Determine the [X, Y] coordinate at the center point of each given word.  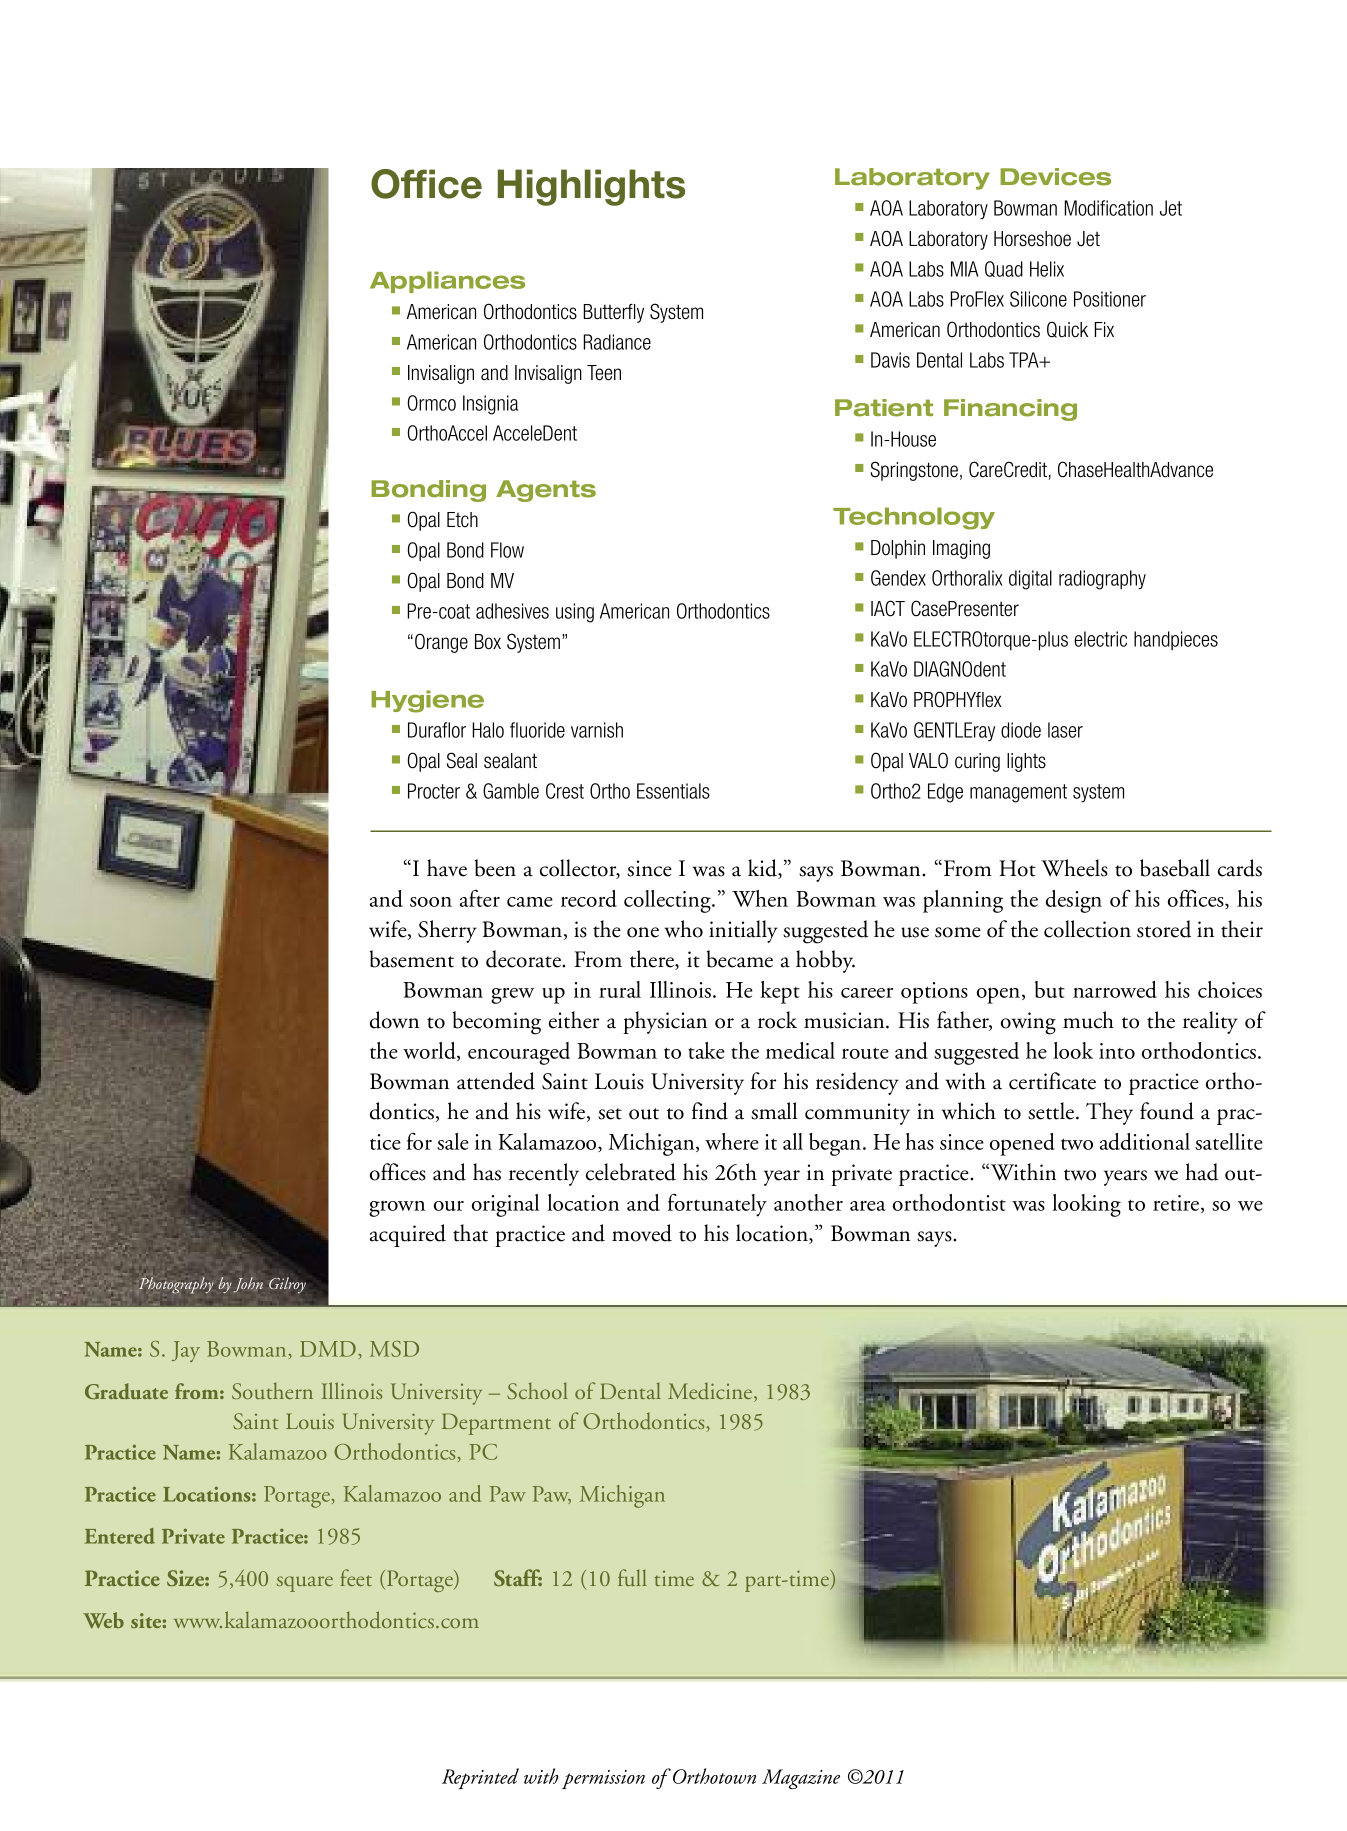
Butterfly [613, 313]
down [394, 1020]
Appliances [447, 282]
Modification [1108, 208]
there [653, 960]
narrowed [1115, 989]
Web [103, 1620]
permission [603, 1779]
